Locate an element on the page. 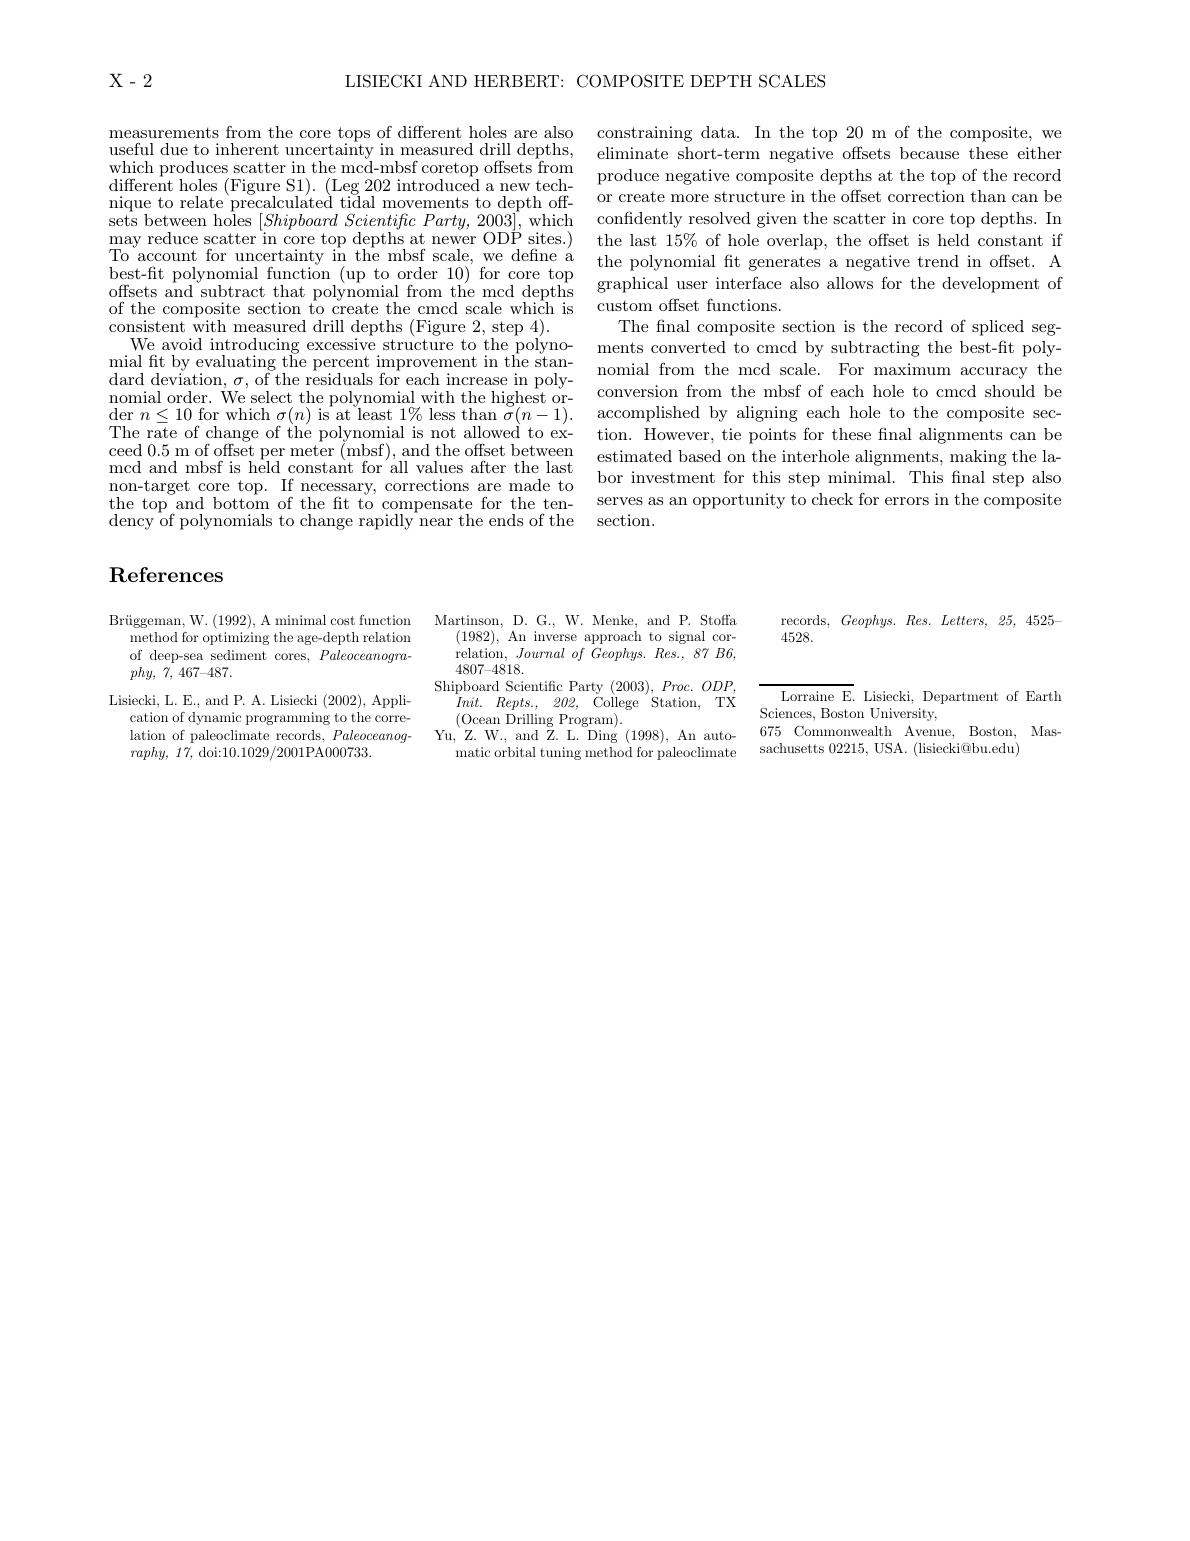  that is located at coordinates (289, 291).
